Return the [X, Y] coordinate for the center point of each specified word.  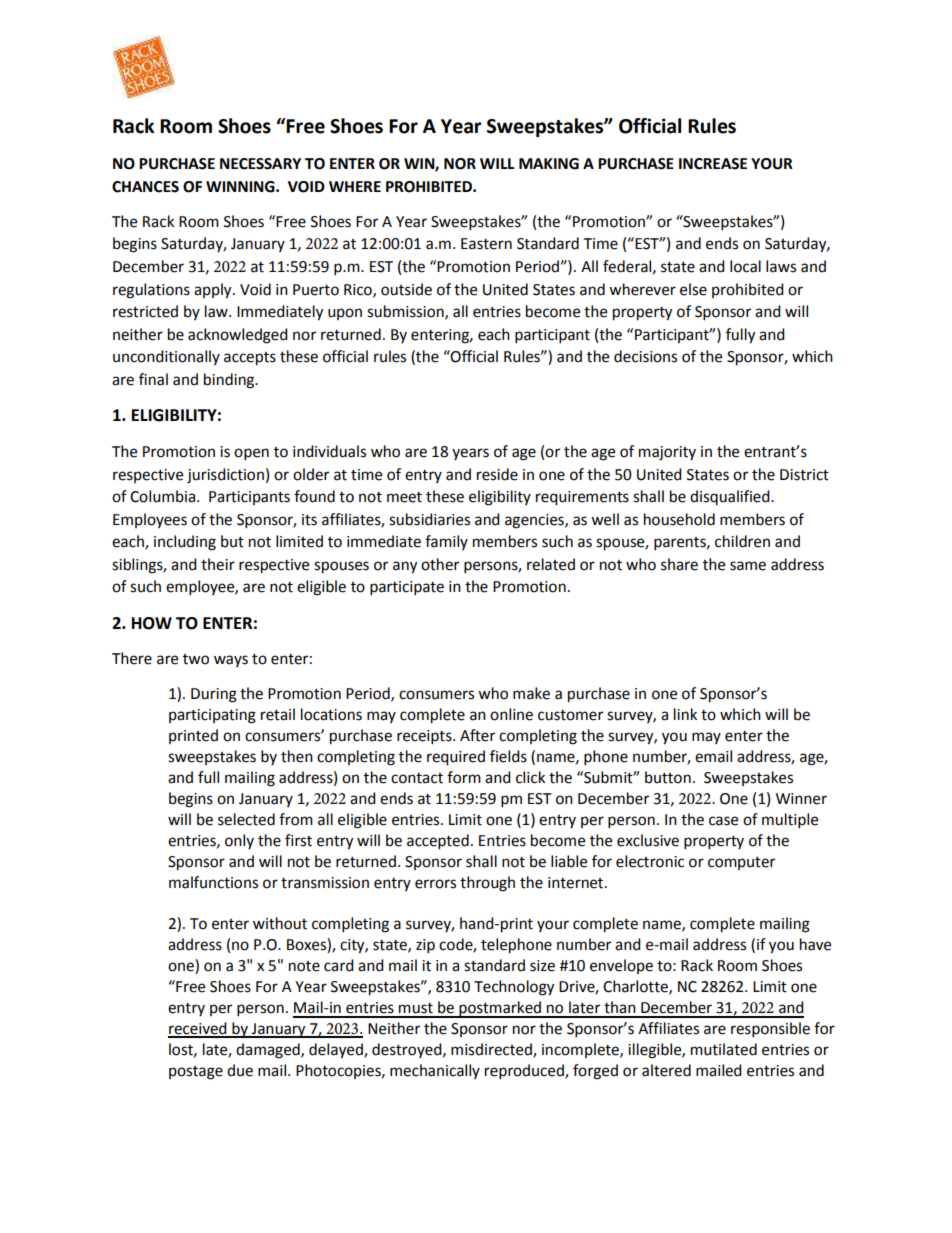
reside [497, 474]
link [685, 714]
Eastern [486, 244]
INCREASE [713, 164]
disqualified [731, 497]
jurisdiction [225, 476]
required [456, 758]
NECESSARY [260, 164]
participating [212, 716]
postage [196, 1073]
